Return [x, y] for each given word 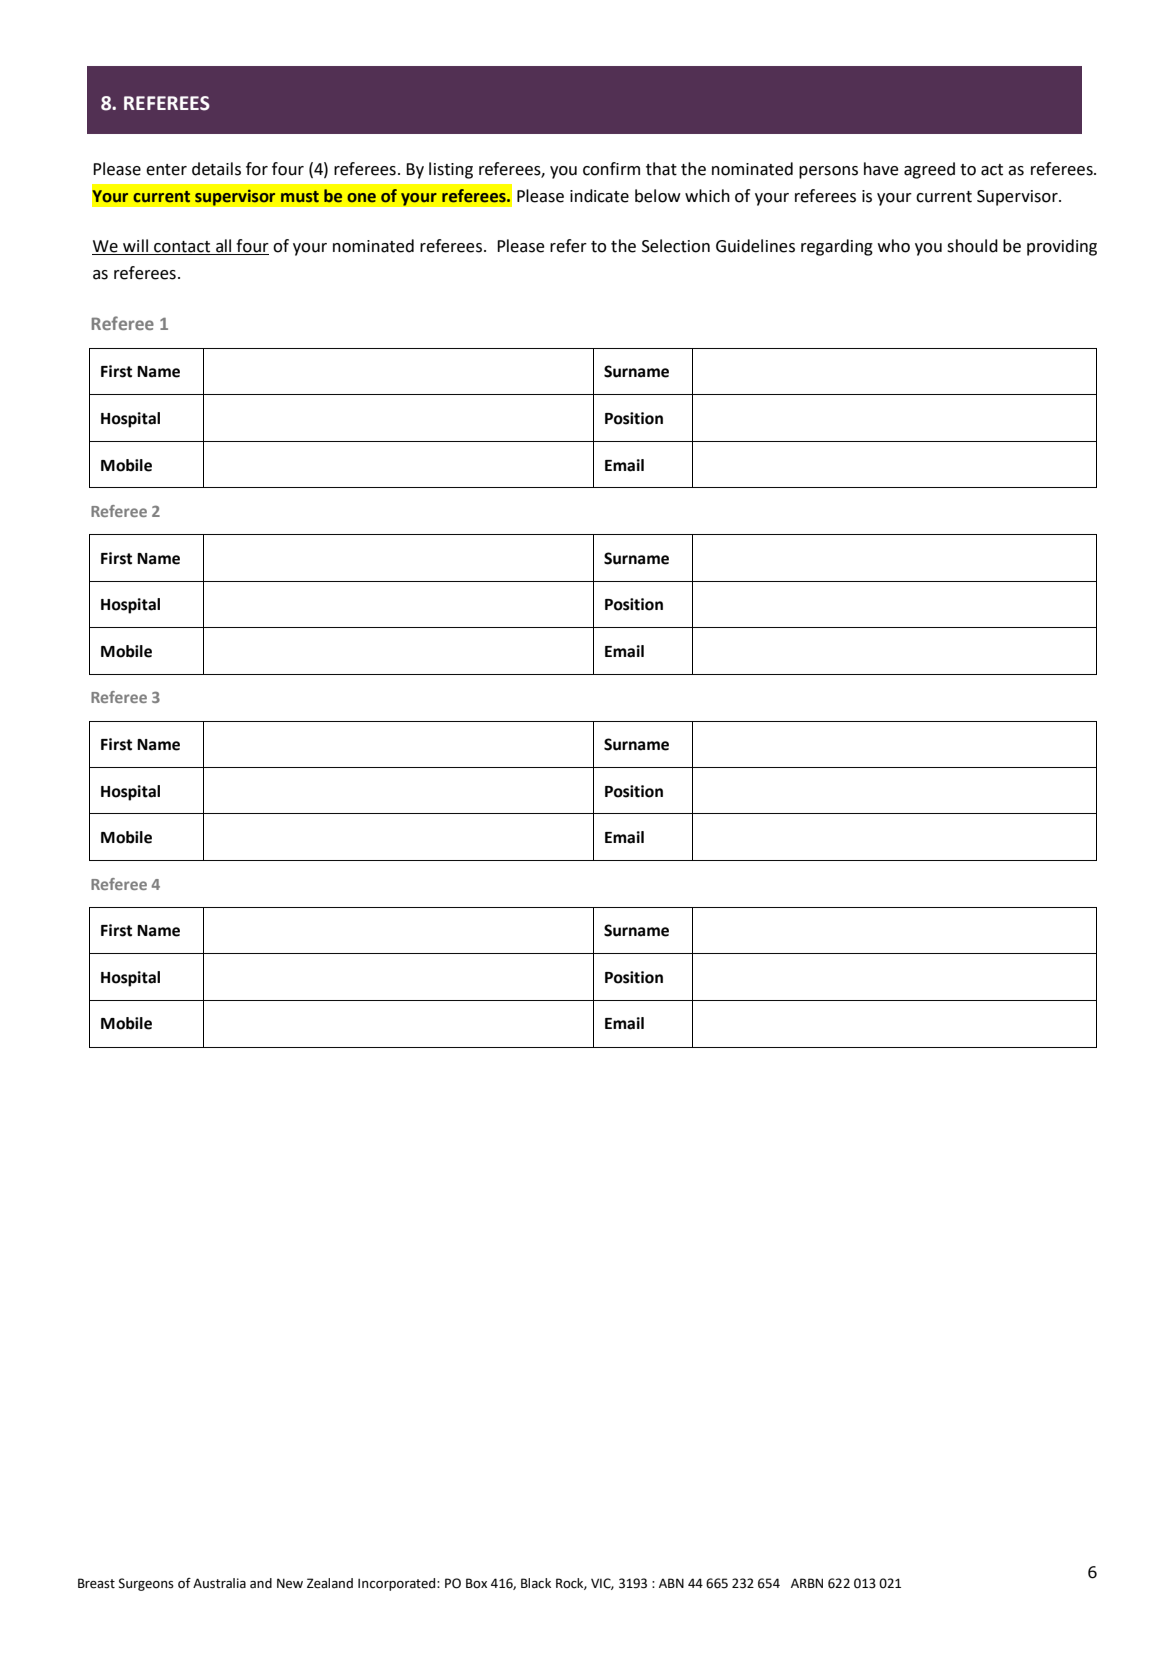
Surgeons [146, 1584]
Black [536, 1583]
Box [476, 1583]
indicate [599, 196]
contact [182, 248]
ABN [671, 1583]
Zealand [330, 1583]
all [224, 247]
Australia [219, 1583]
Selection [676, 246]
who [894, 246]
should [972, 246]
